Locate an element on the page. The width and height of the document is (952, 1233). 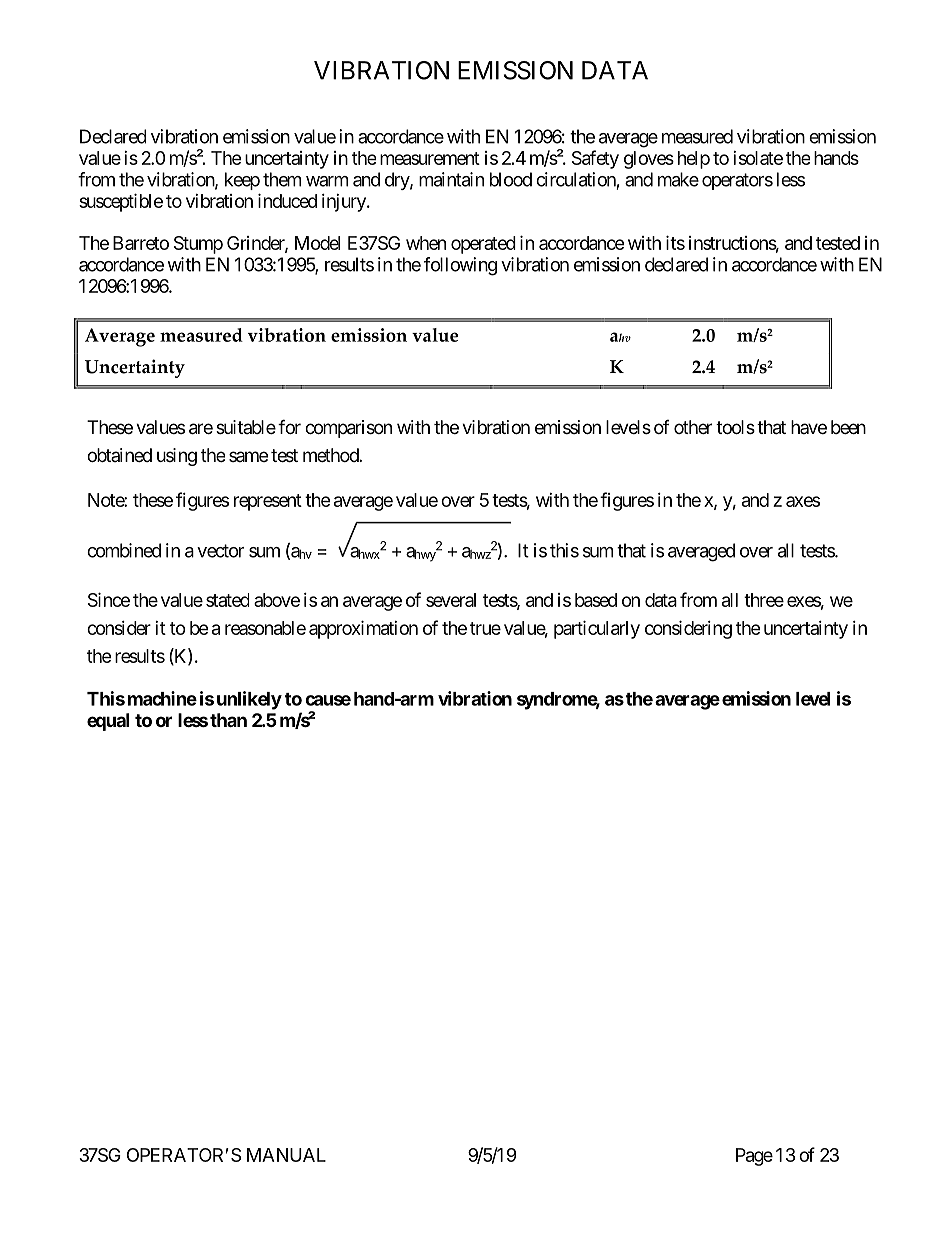
true is located at coordinates (485, 628).
